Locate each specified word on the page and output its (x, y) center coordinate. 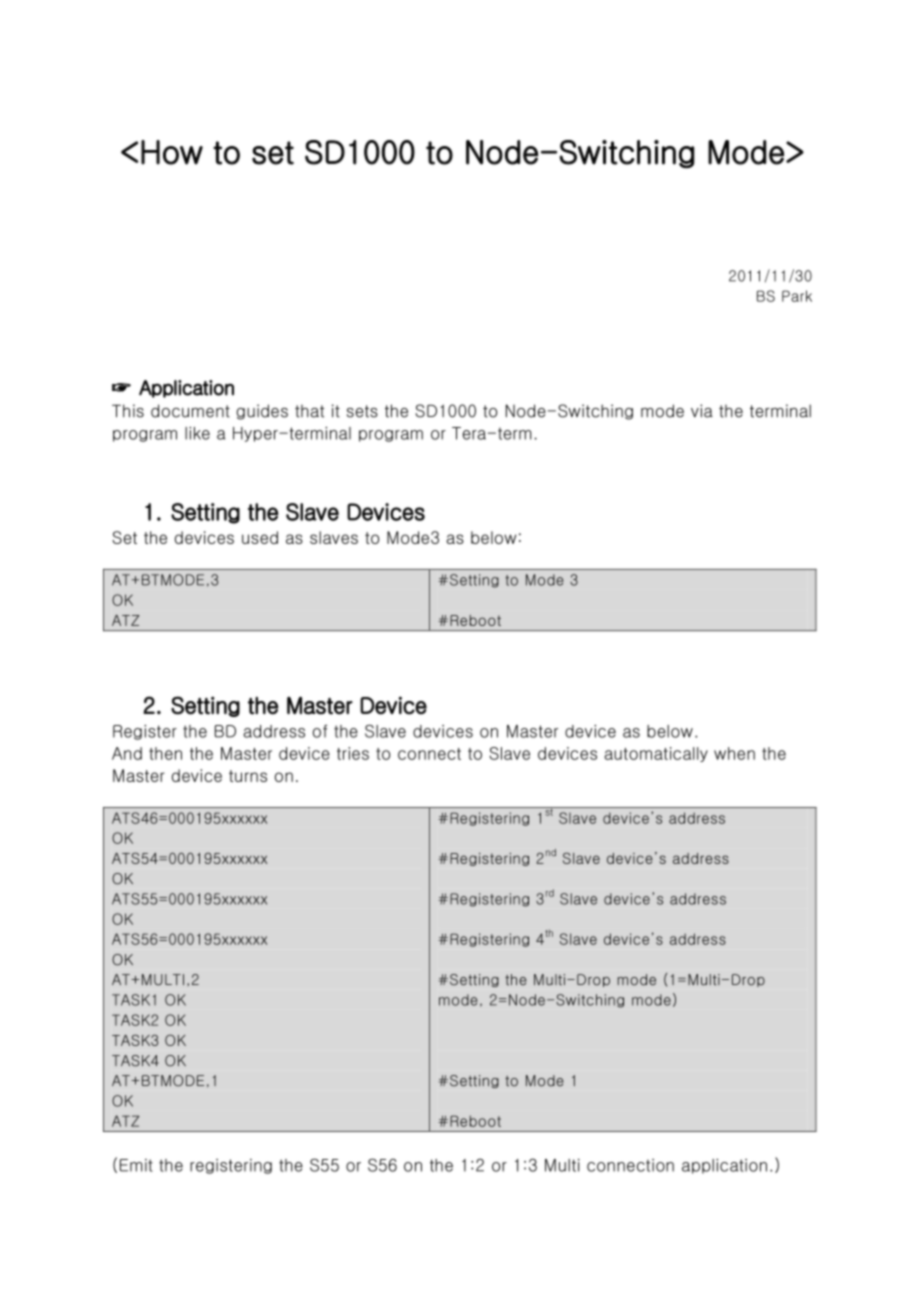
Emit (136, 1165)
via (702, 411)
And (127, 753)
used (260, 537)
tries (353, 753)
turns (248, 776)
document (190, 411)
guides (262, 412)
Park (797, 296)
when (734, 753)
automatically (656, 754)
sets (362, 411)
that (309, 411)
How (172, 152)
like (197, 433)
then (165, 753)
